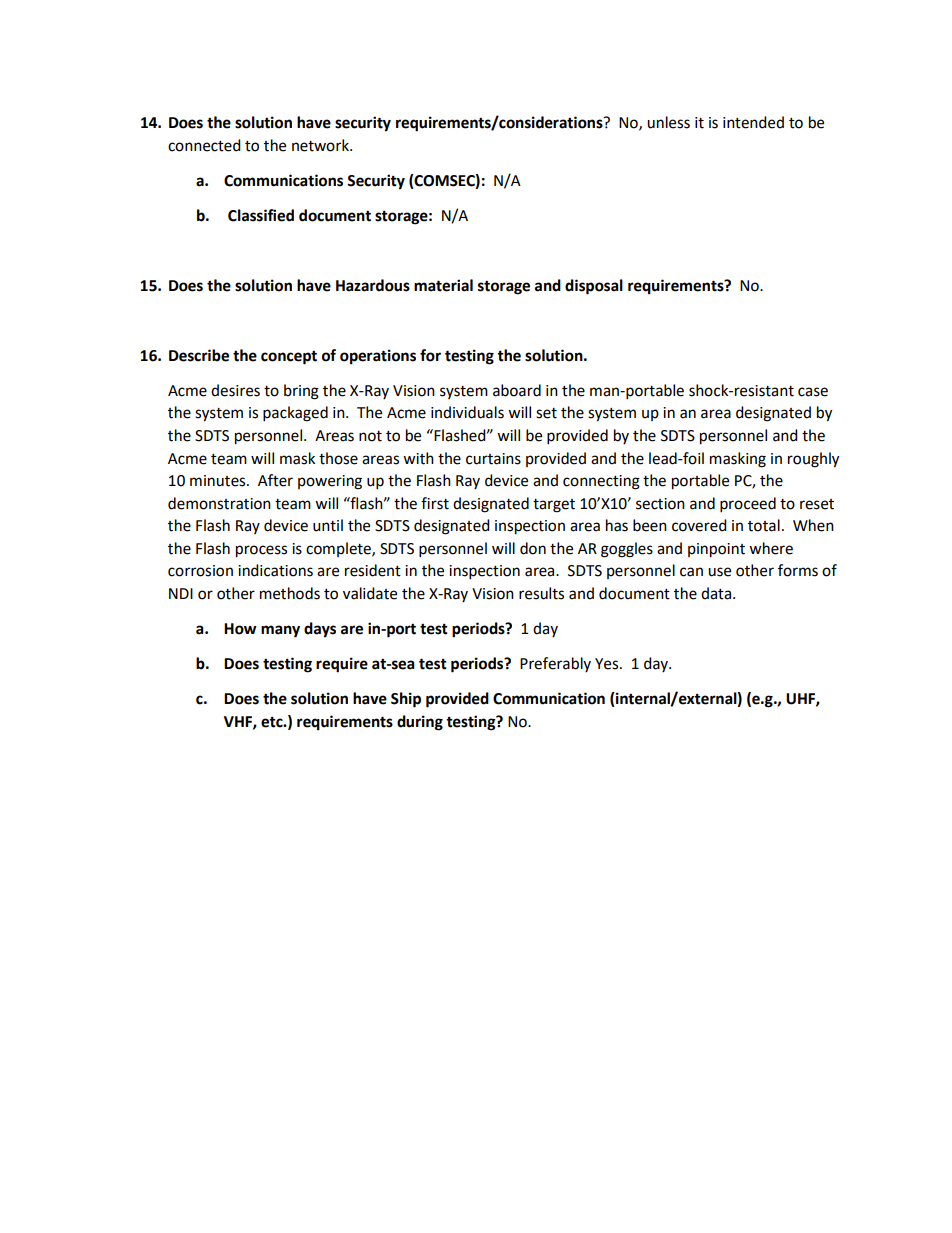  Describe the element at coordinates (420, 723) in the screenshot. I see `during` at that location.
